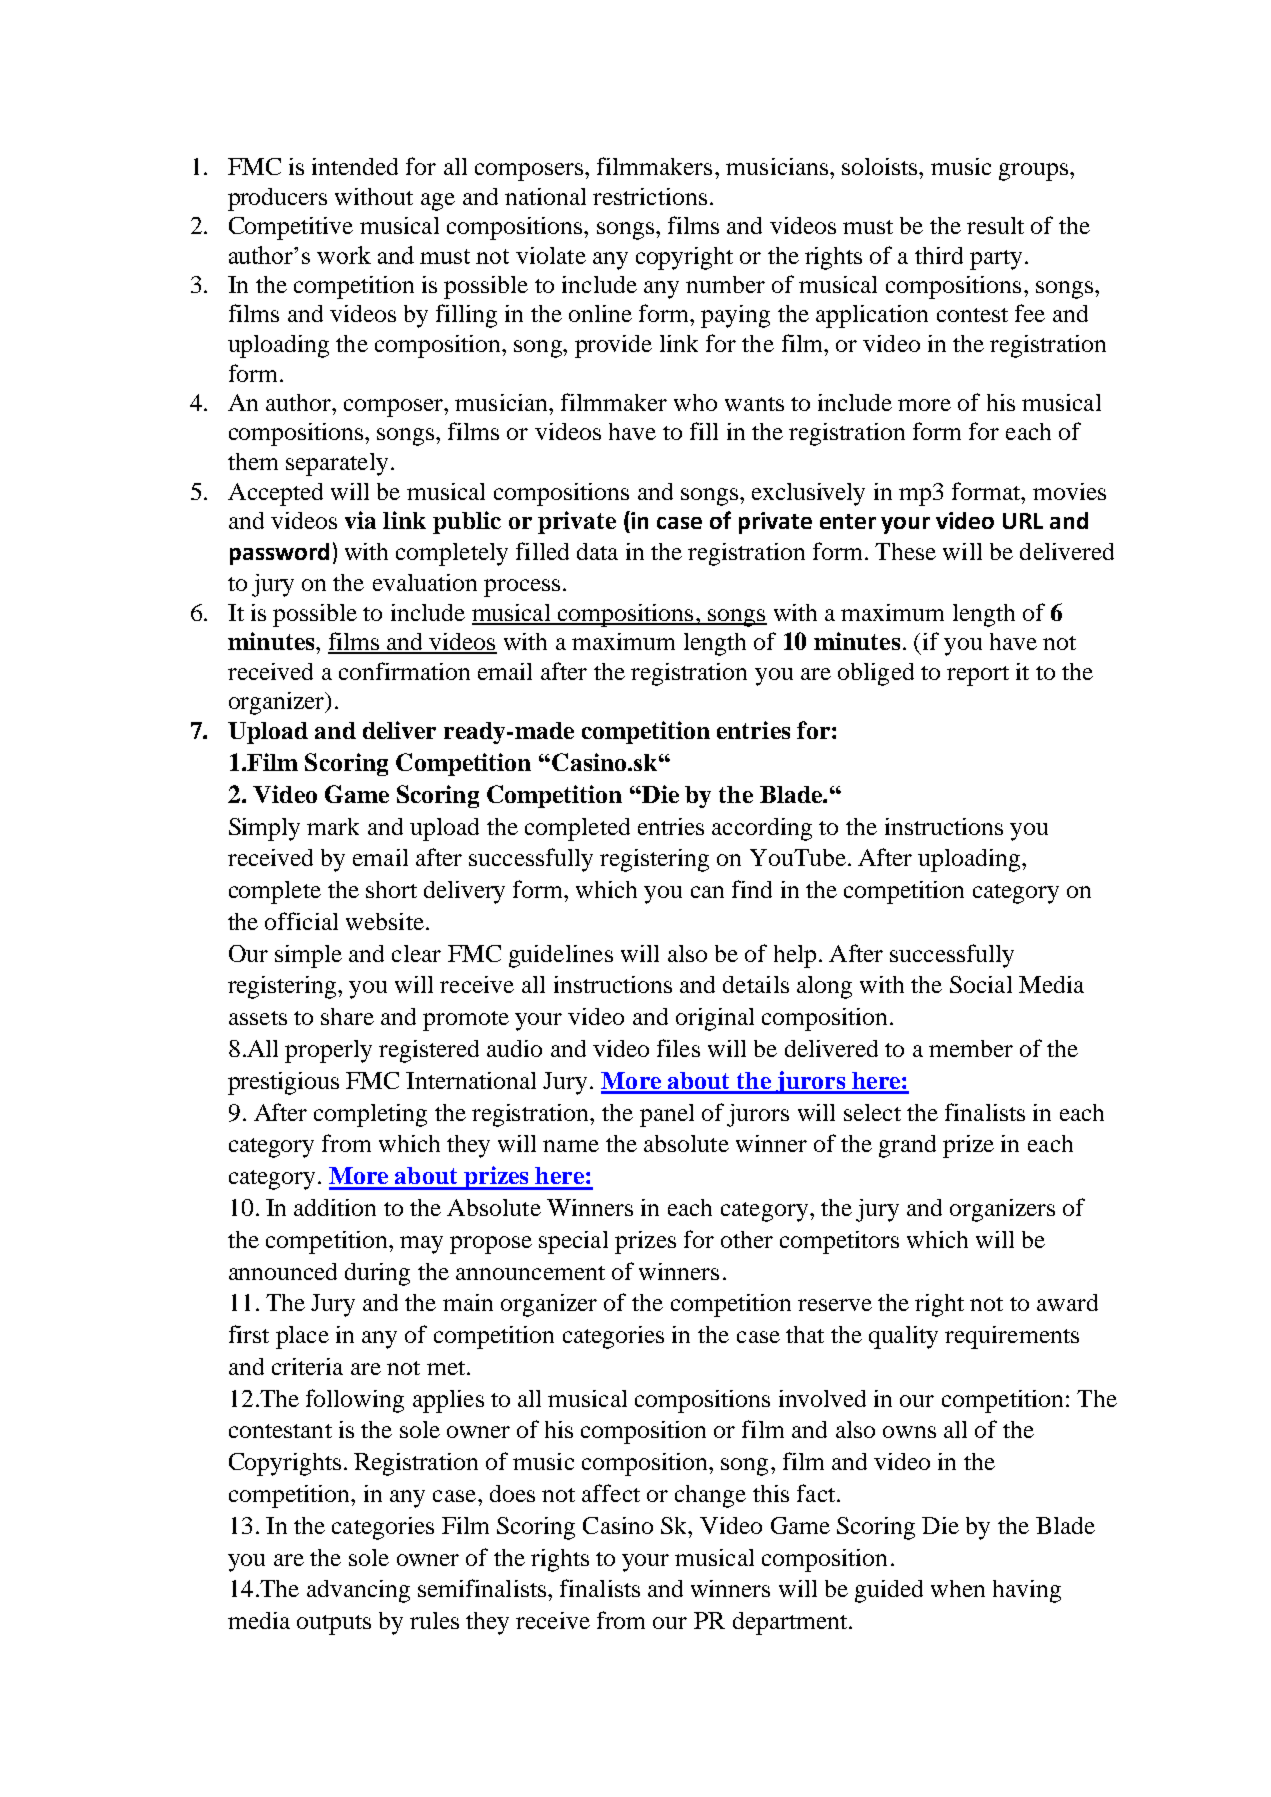 The image size is (1271, 1797). I want to click on mark, so click(333, 826).
